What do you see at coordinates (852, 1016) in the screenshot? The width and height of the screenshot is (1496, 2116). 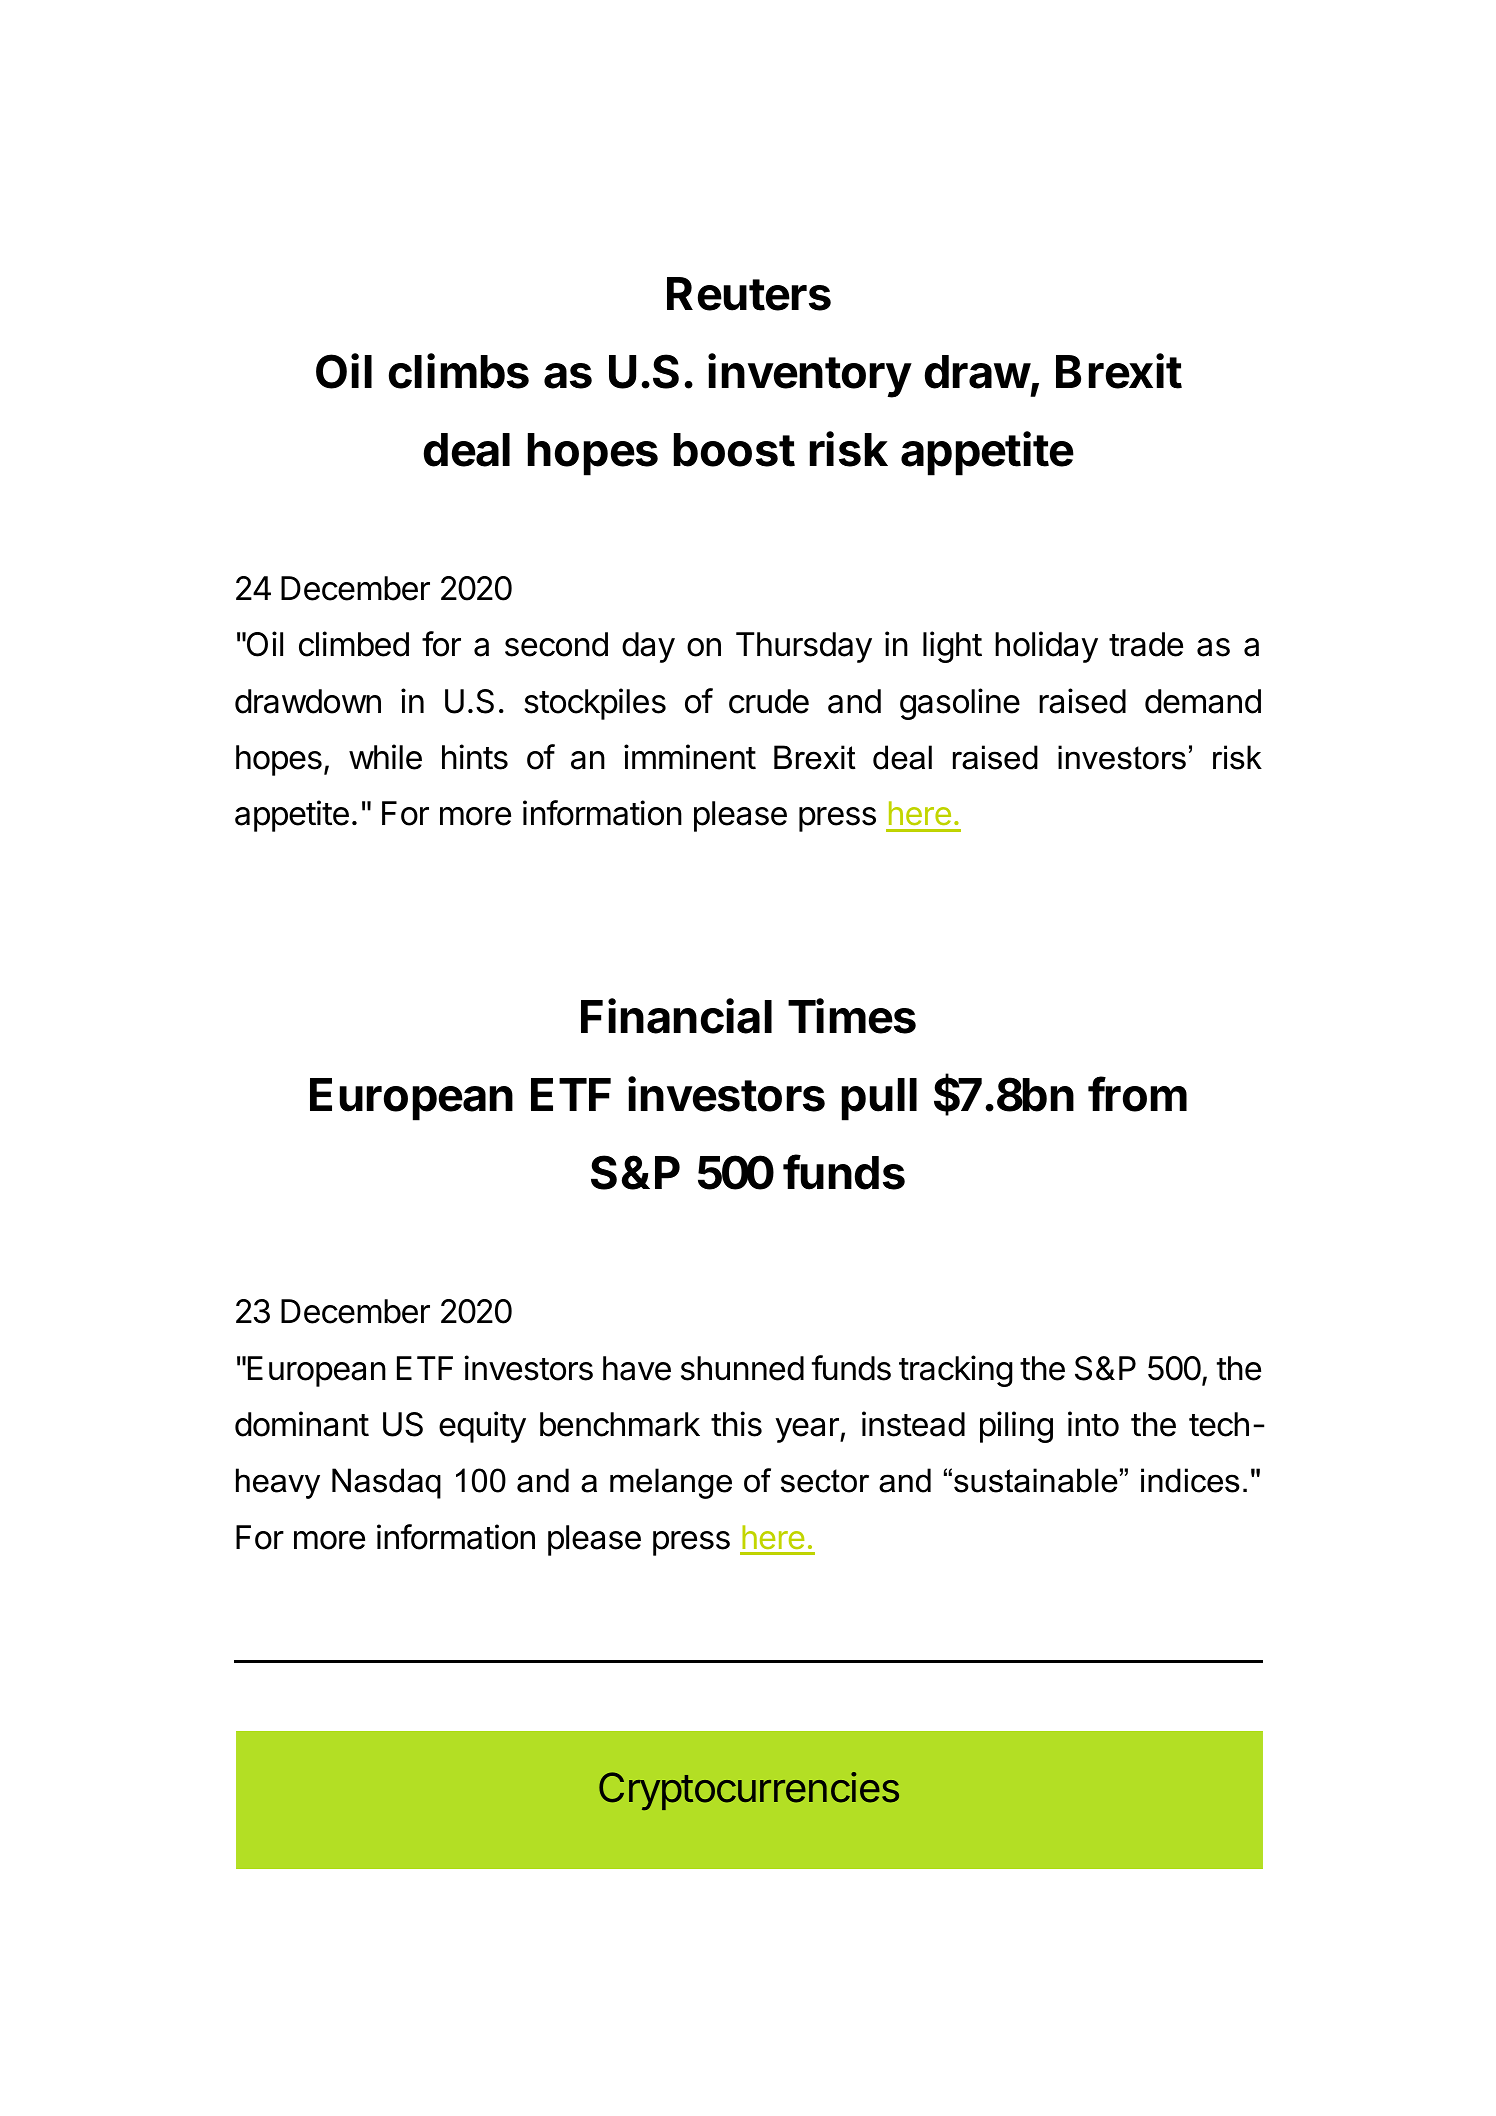 I see `Times` at bounding box center [852, 1016].
